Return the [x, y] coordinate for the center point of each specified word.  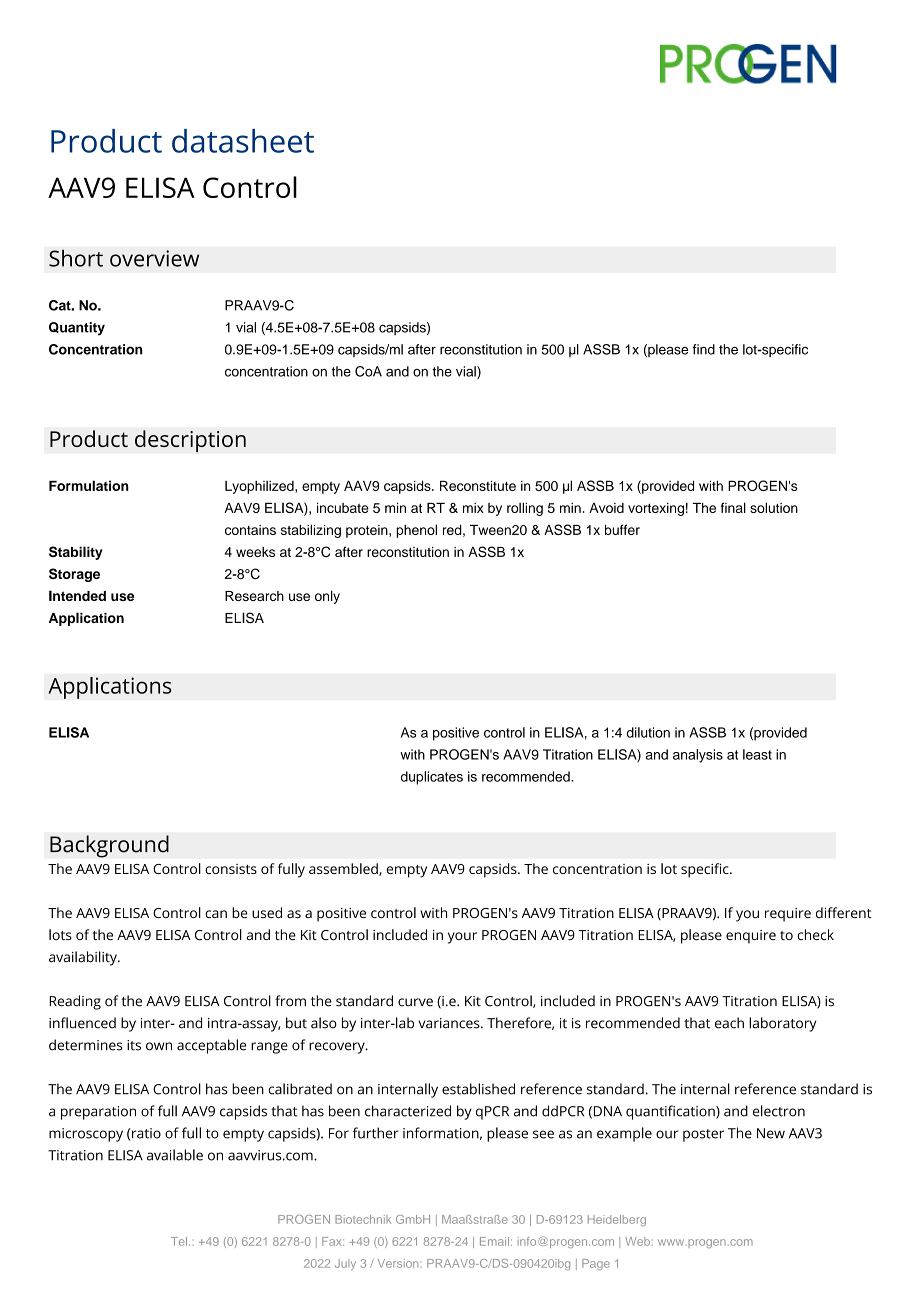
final [733, 507]
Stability [76, 553]
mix [473, 508]
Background [109, 846]
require [788, 915]
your [462, 938]
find [704, 349]
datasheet [243, 141]
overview [154, 258]
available [175, 1155]
